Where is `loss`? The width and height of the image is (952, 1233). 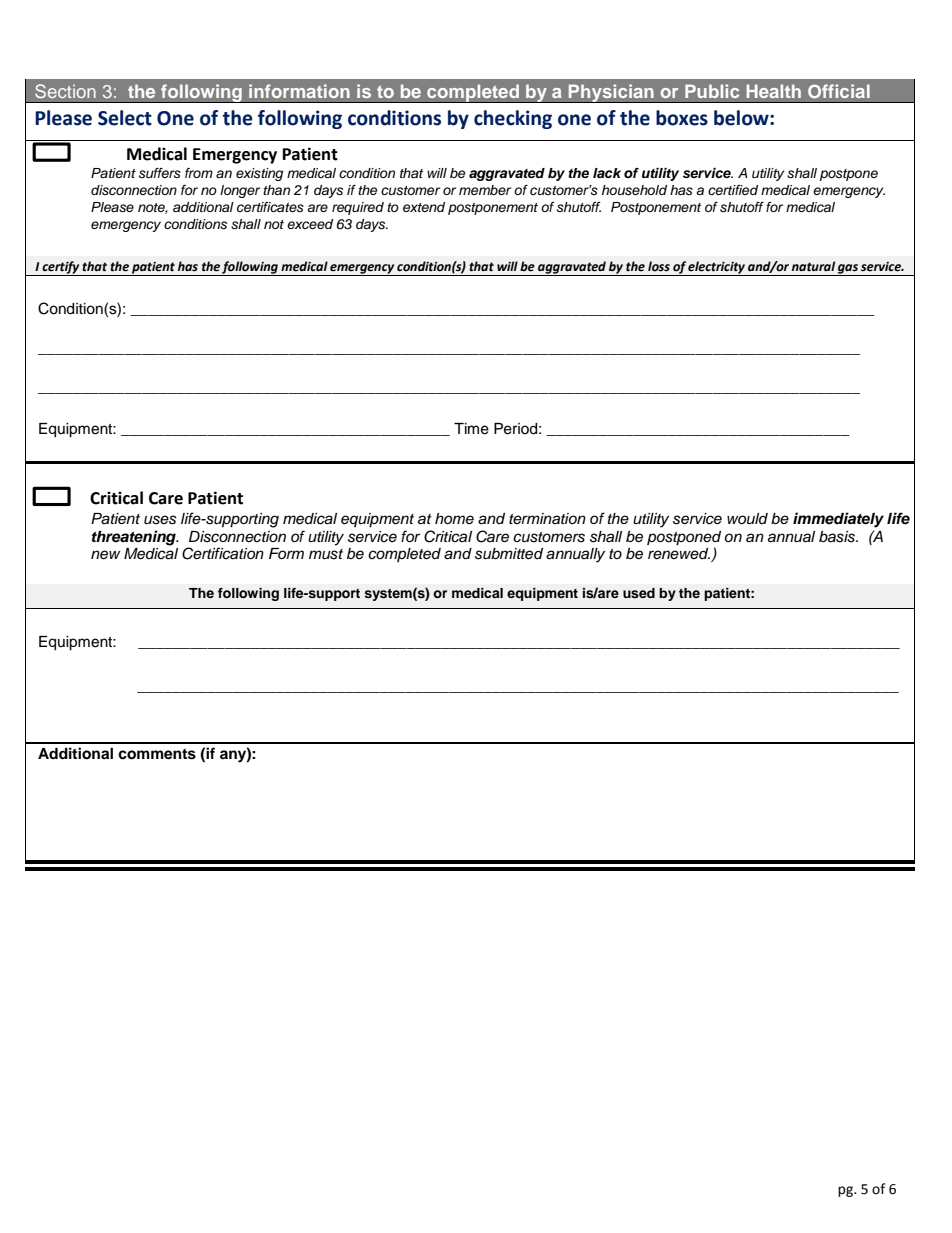 loss is located at coordinates (659, 266).
